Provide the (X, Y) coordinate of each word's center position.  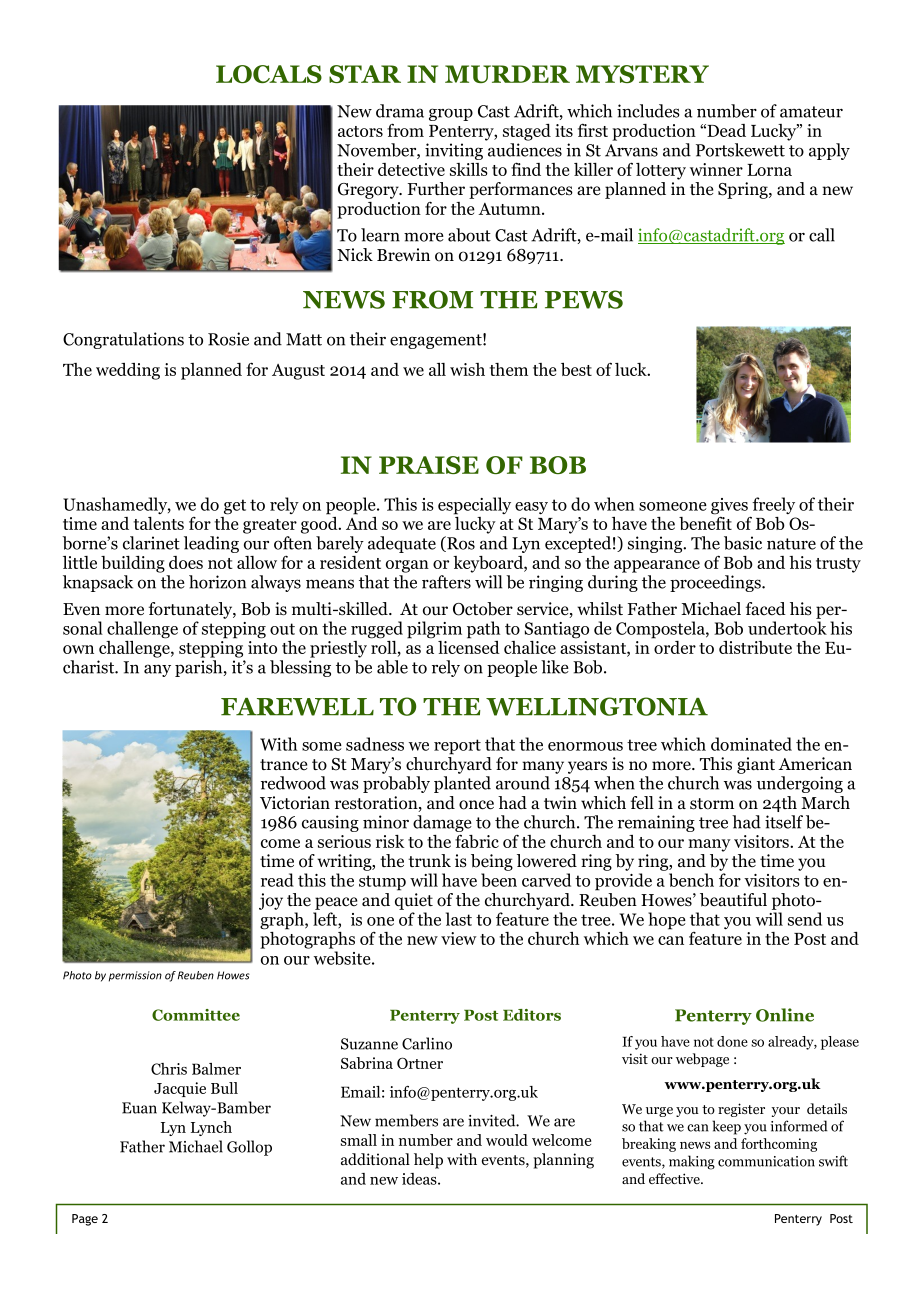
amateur (811, 112)
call (822, 235)
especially (474, 506)
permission (135, 976)
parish (200, 668)
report (457, 747)
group (451, 114)
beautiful (733, 900)
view (459, 938)
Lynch (211, 1128)
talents (159, 523)
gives (729, 507)
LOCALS (269, 74)
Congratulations (123, 340)
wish (467, 369)
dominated (751, 744)
